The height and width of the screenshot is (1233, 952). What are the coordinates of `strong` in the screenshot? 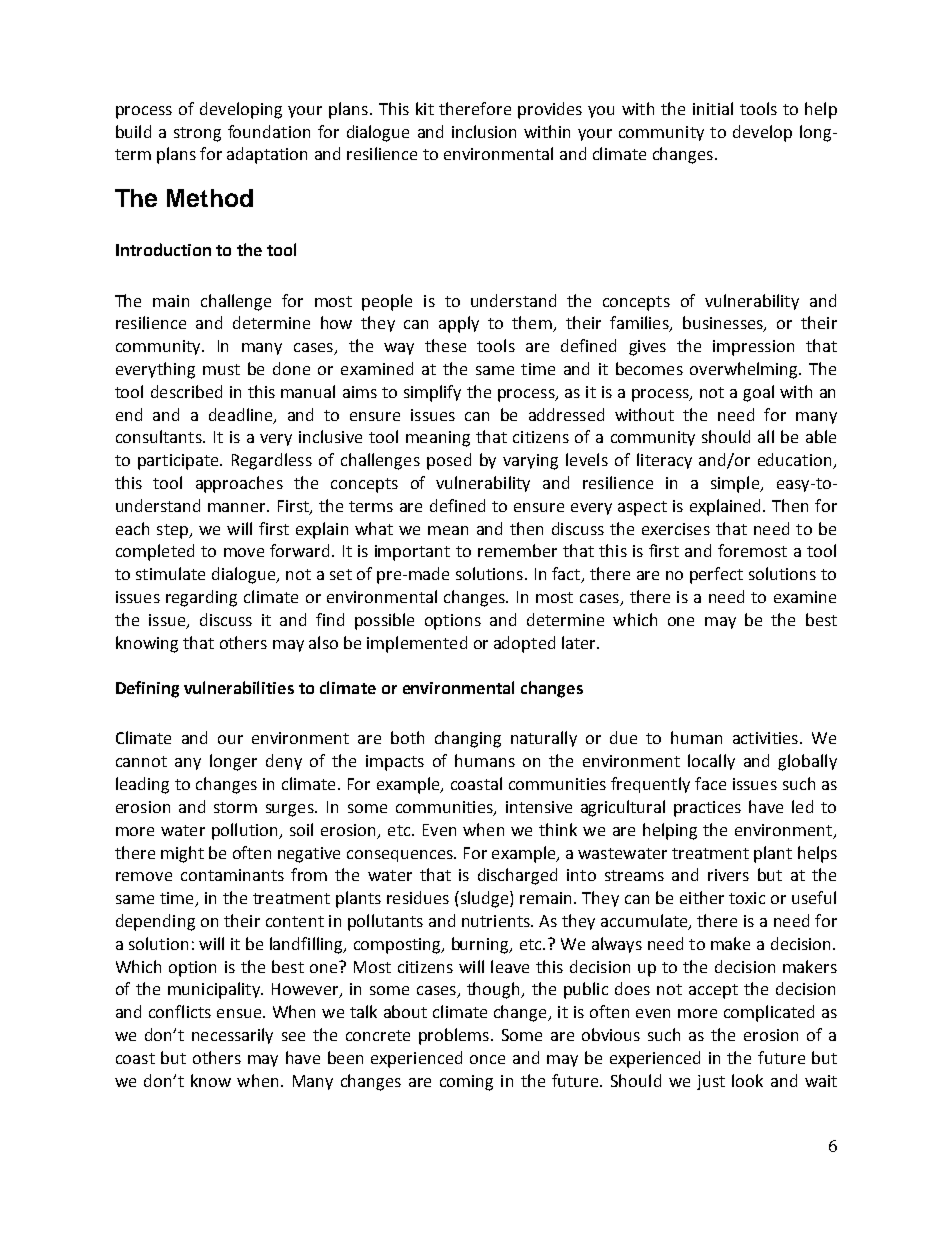 It's located at (197, 134).
